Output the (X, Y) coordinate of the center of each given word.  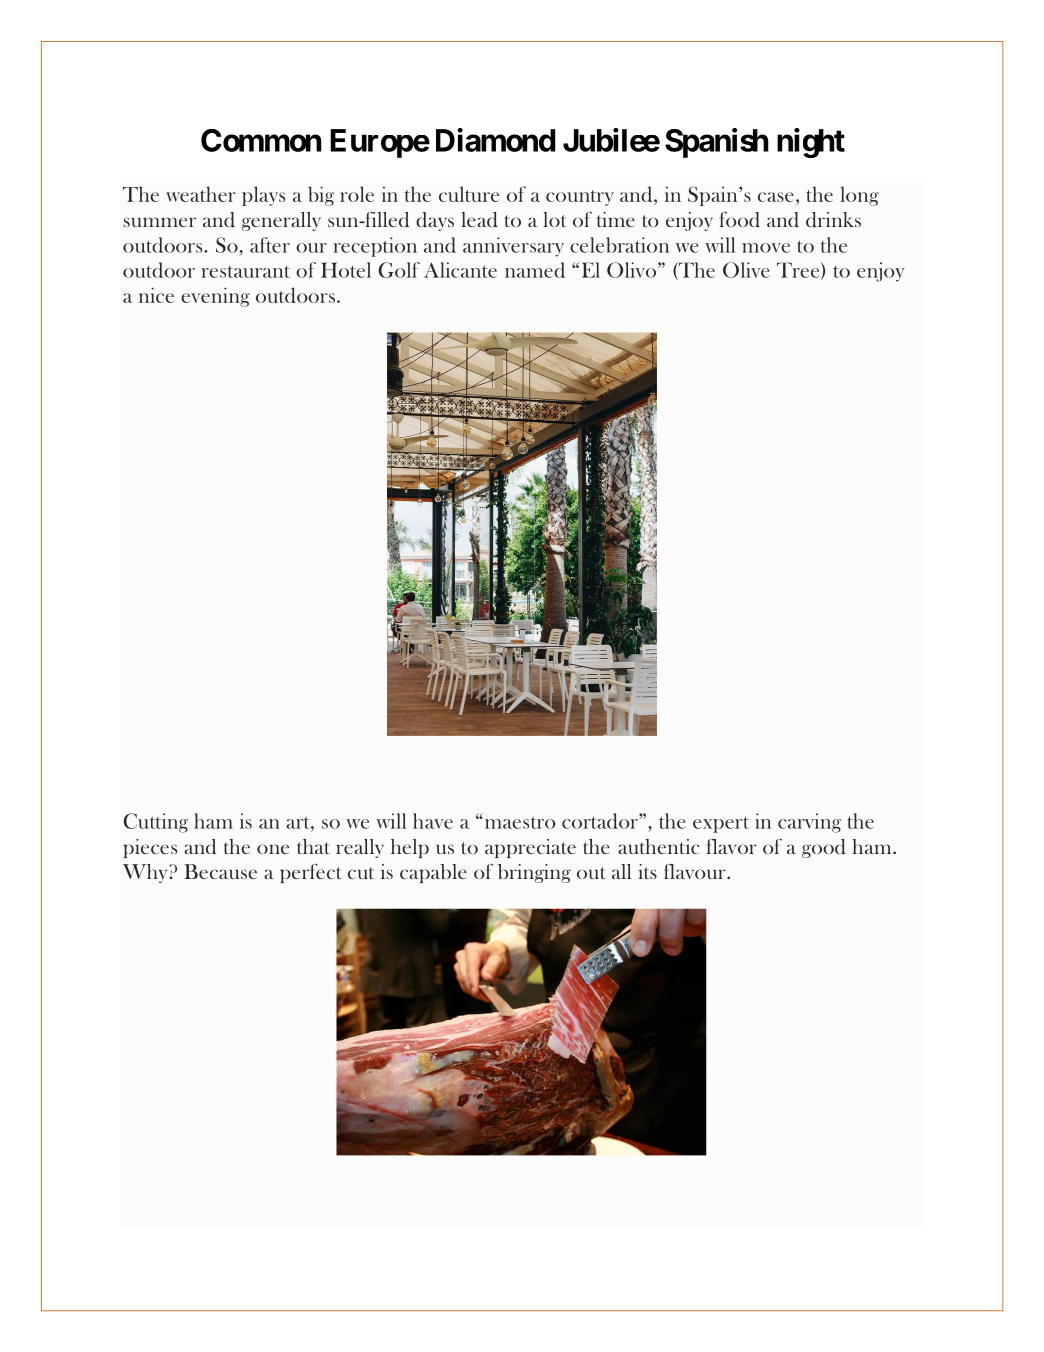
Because (221, 871)
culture (469, 194)
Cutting (156, 823)
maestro (519, 822)
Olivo (631, 270)
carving (809, 823)
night (811, 143)
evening (215, 297)
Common (261, 140)
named (535, 270)
